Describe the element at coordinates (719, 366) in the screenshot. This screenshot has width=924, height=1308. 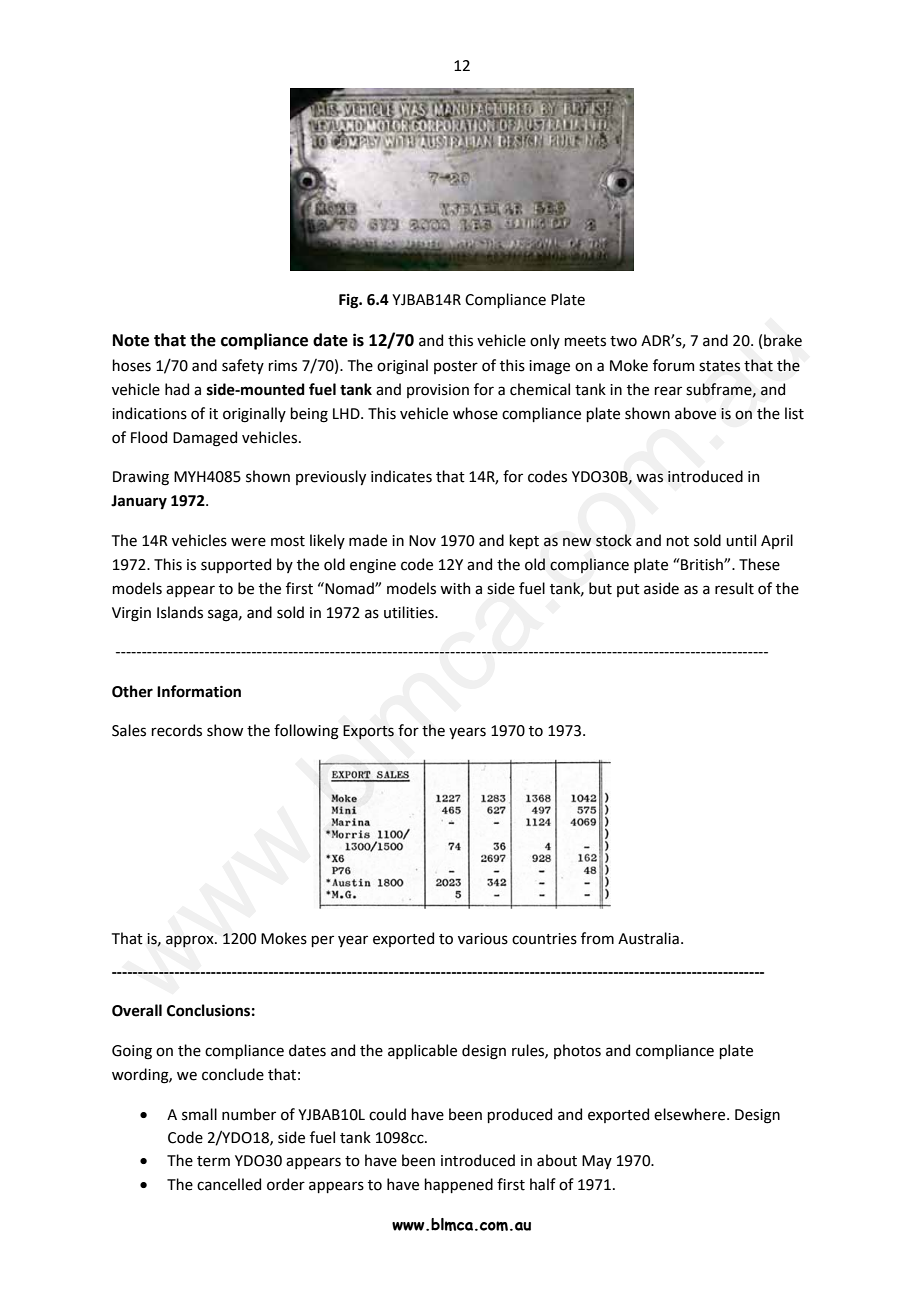
I see `states` at that location.
